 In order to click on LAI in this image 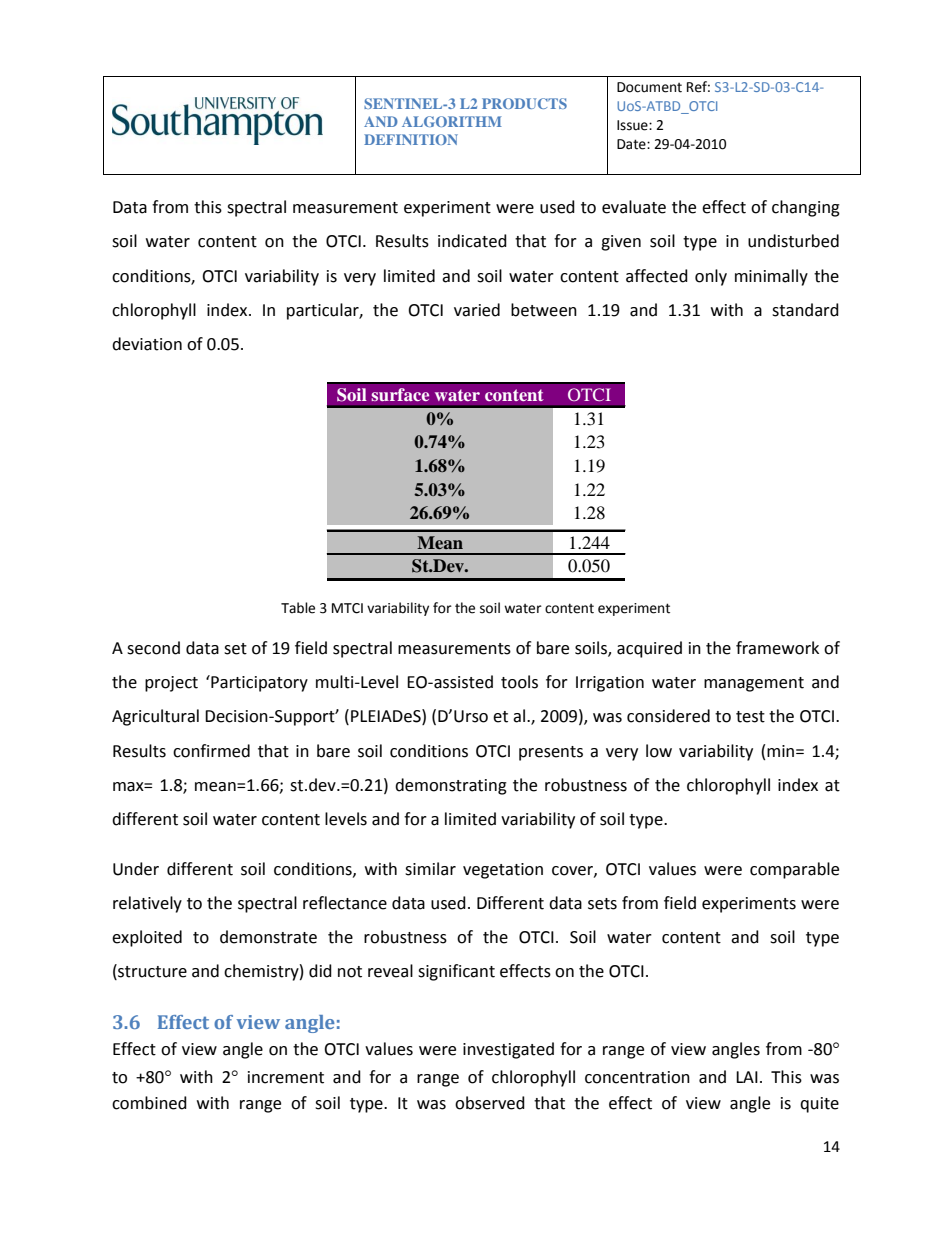, I will do `click(747, 1077)`.
